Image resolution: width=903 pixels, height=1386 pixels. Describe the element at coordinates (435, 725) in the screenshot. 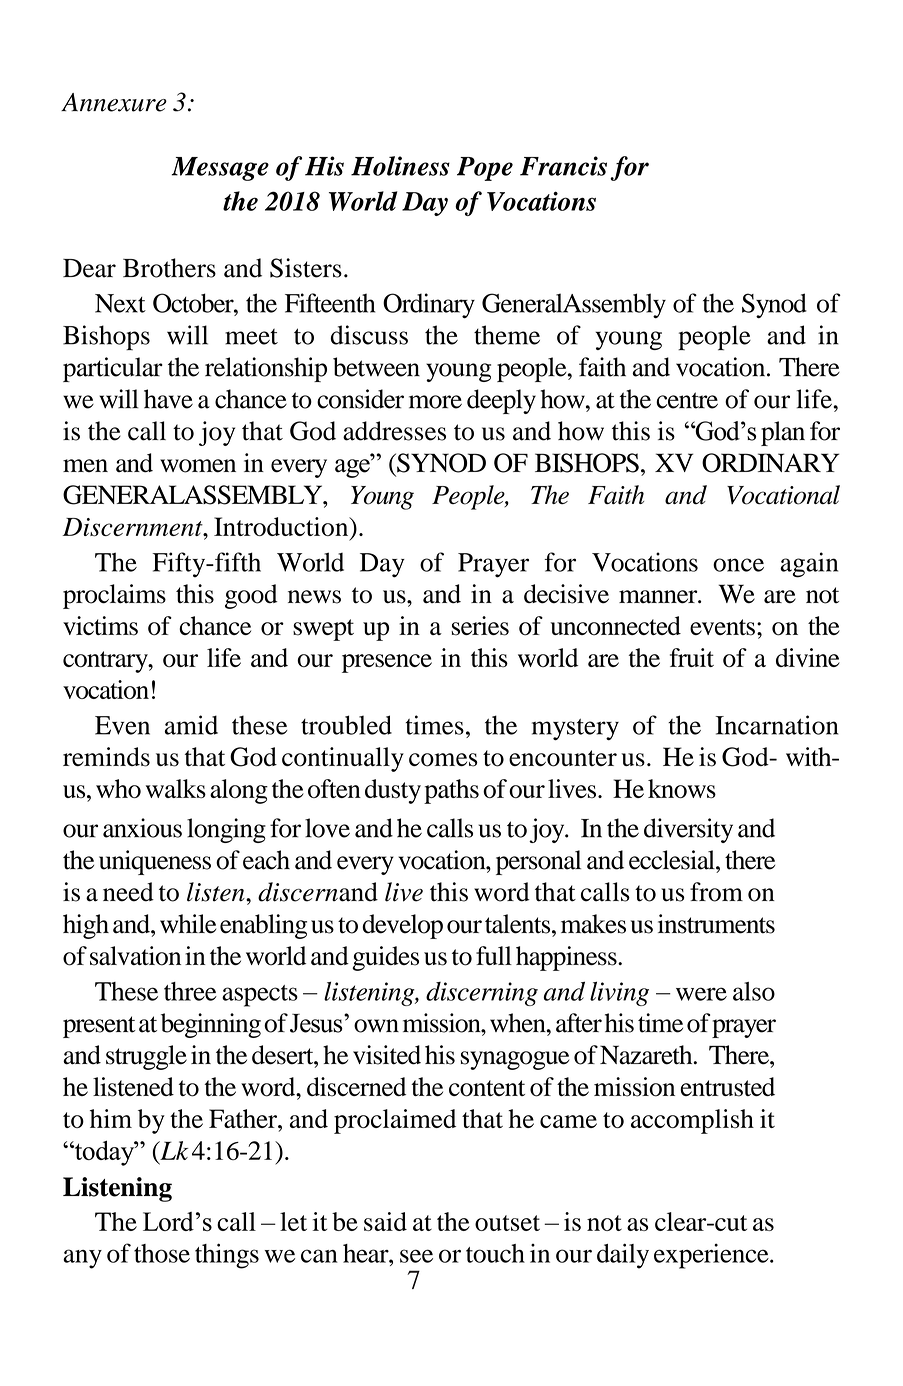

I see `times` at that location.
